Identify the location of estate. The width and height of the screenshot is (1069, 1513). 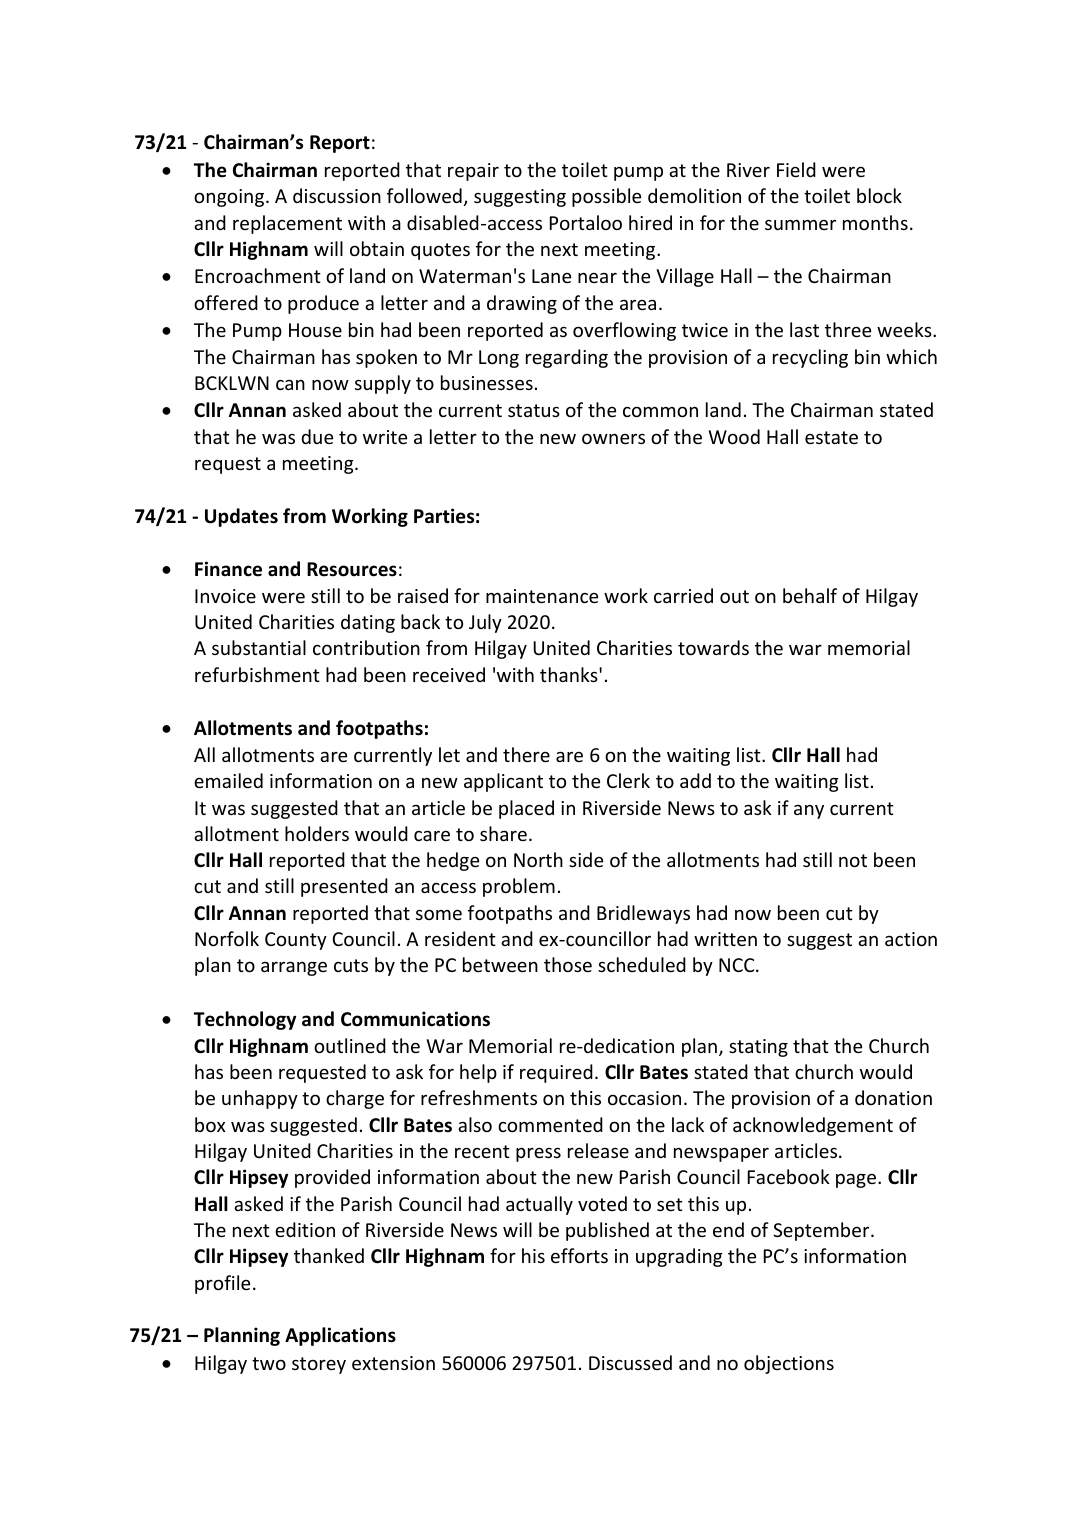
(831, 437).
